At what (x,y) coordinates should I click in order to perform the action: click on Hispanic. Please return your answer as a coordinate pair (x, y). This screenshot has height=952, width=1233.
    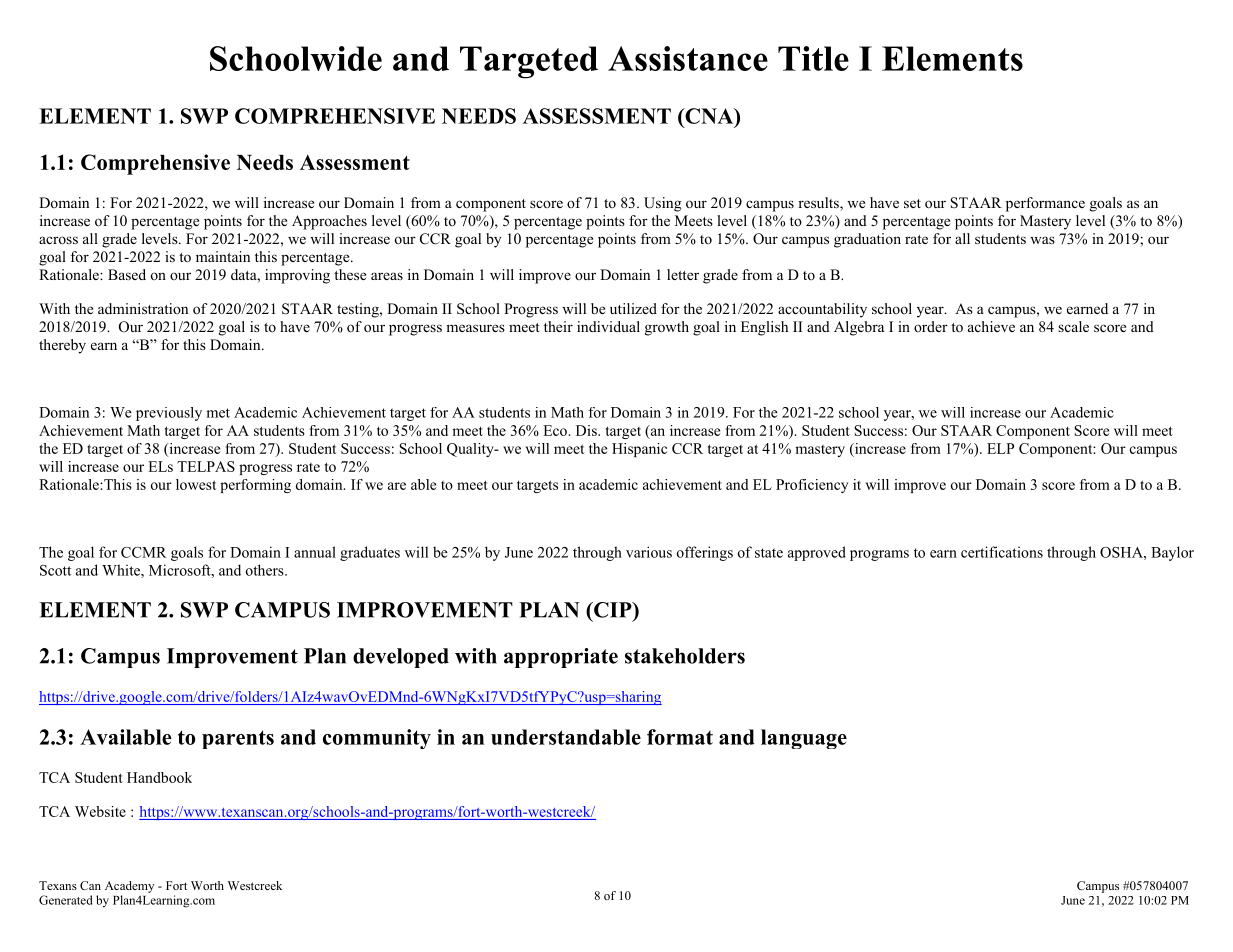
    Looking at the image, I should click on (639, 450).
